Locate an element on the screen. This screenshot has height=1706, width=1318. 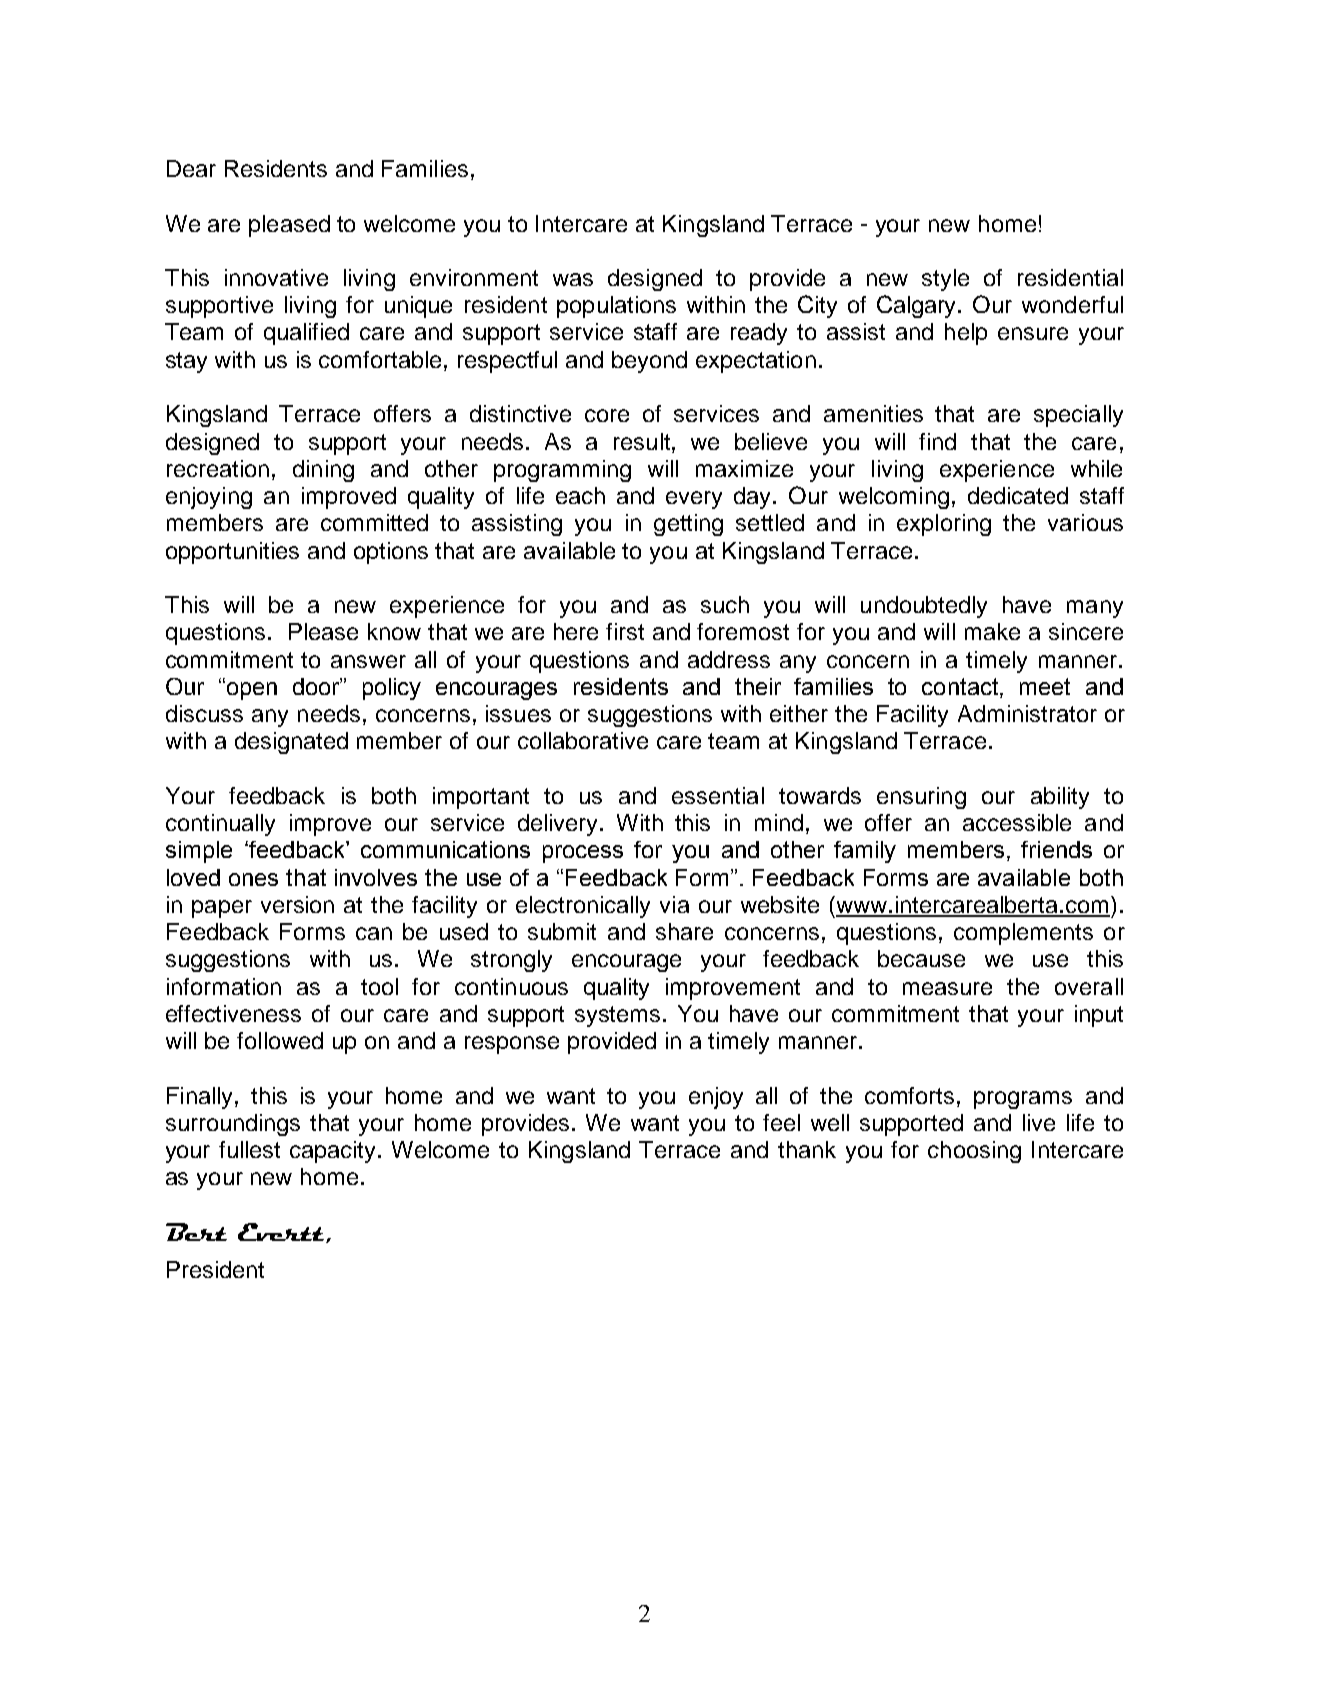
make is located at coordinates (992, 631).
